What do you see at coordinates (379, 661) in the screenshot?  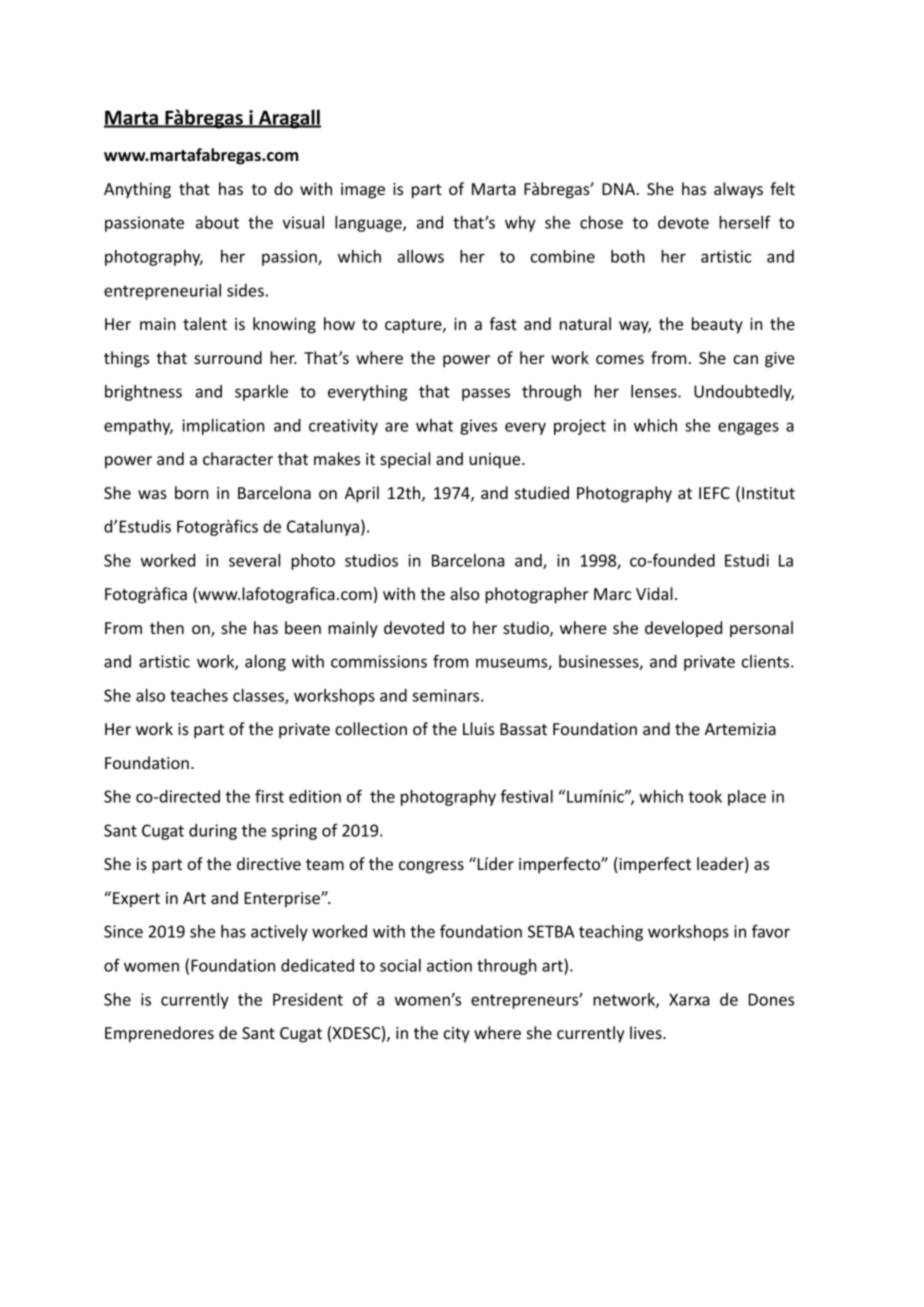 I see `commissions` at bounding box center [379, 661].
